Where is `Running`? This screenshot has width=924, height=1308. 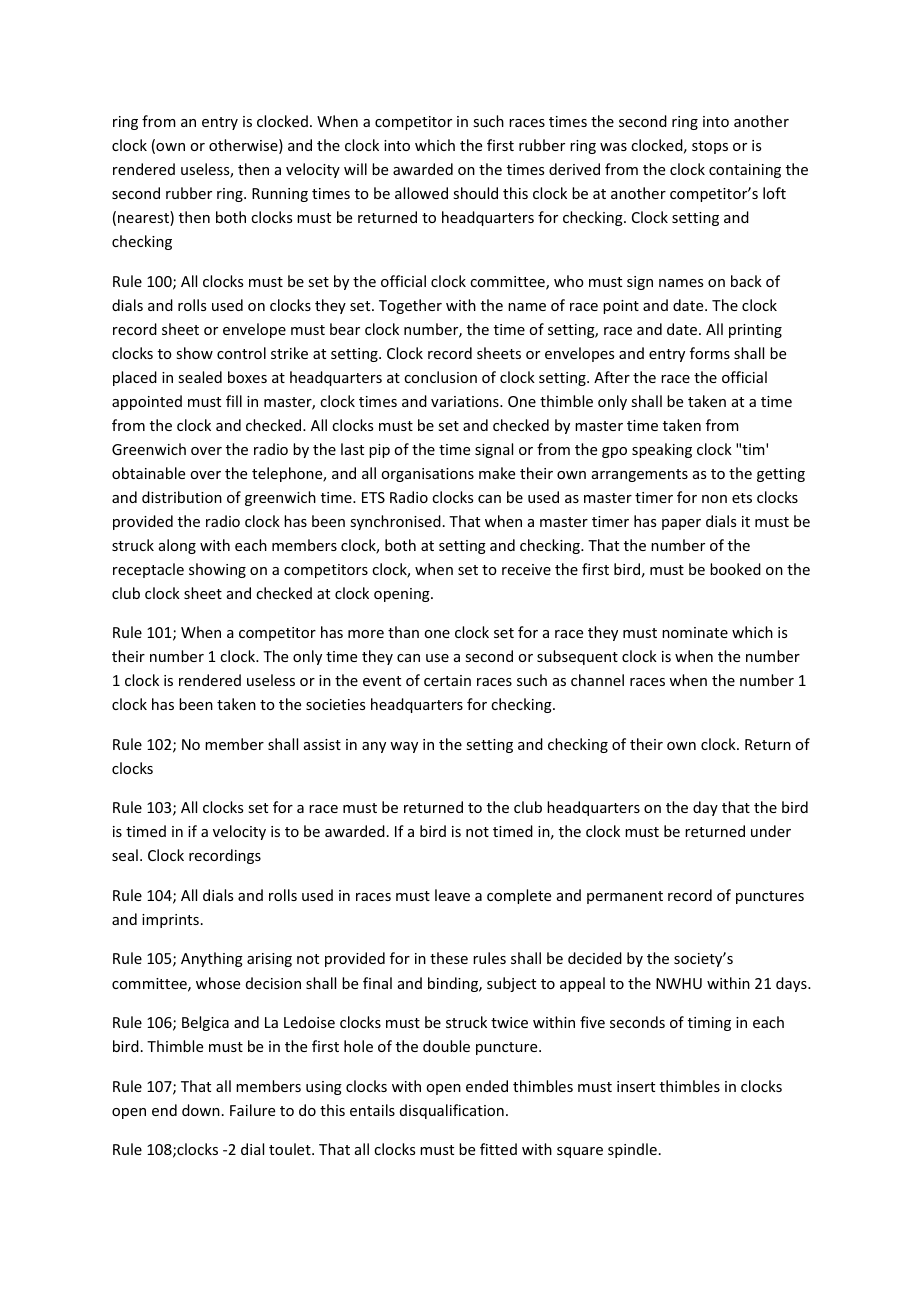
Running is located at coordinates (280, 195).
